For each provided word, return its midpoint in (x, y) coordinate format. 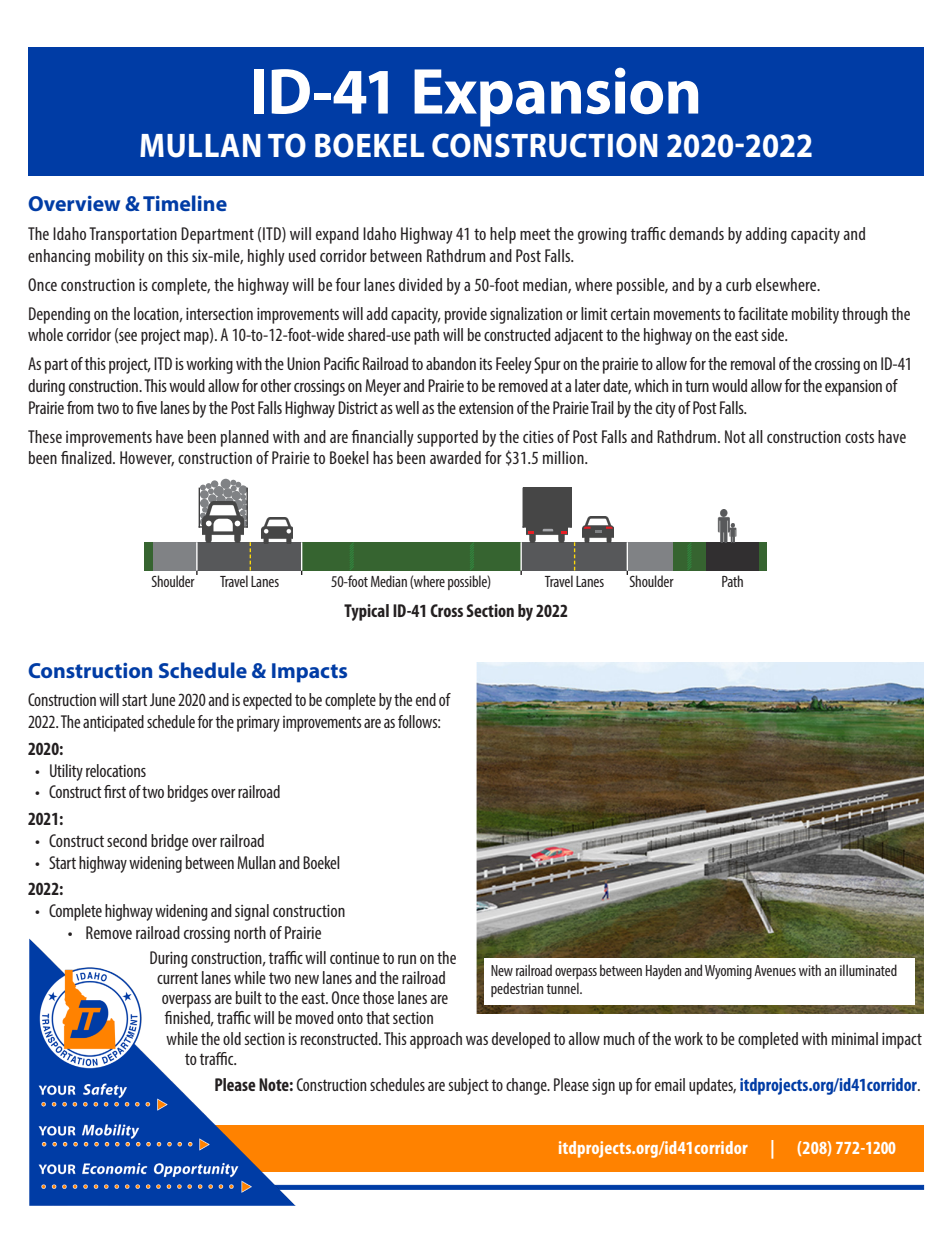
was (477, 1040)
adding (766, 235)
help (503, 235)
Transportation (133, 235)
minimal (855, 1038)
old (232, 1038)
